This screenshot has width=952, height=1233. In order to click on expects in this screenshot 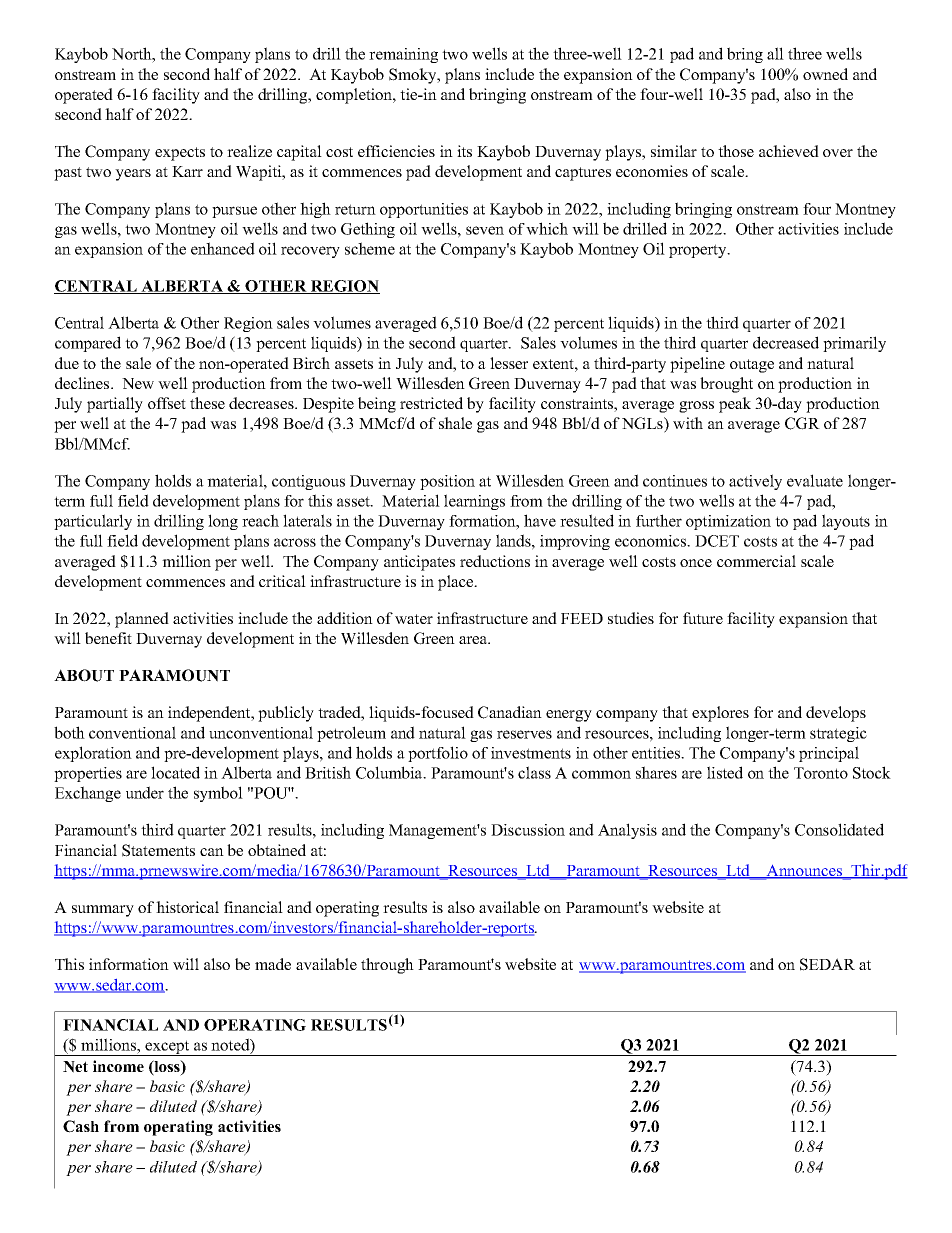, I will do `click(180, 154)`.
